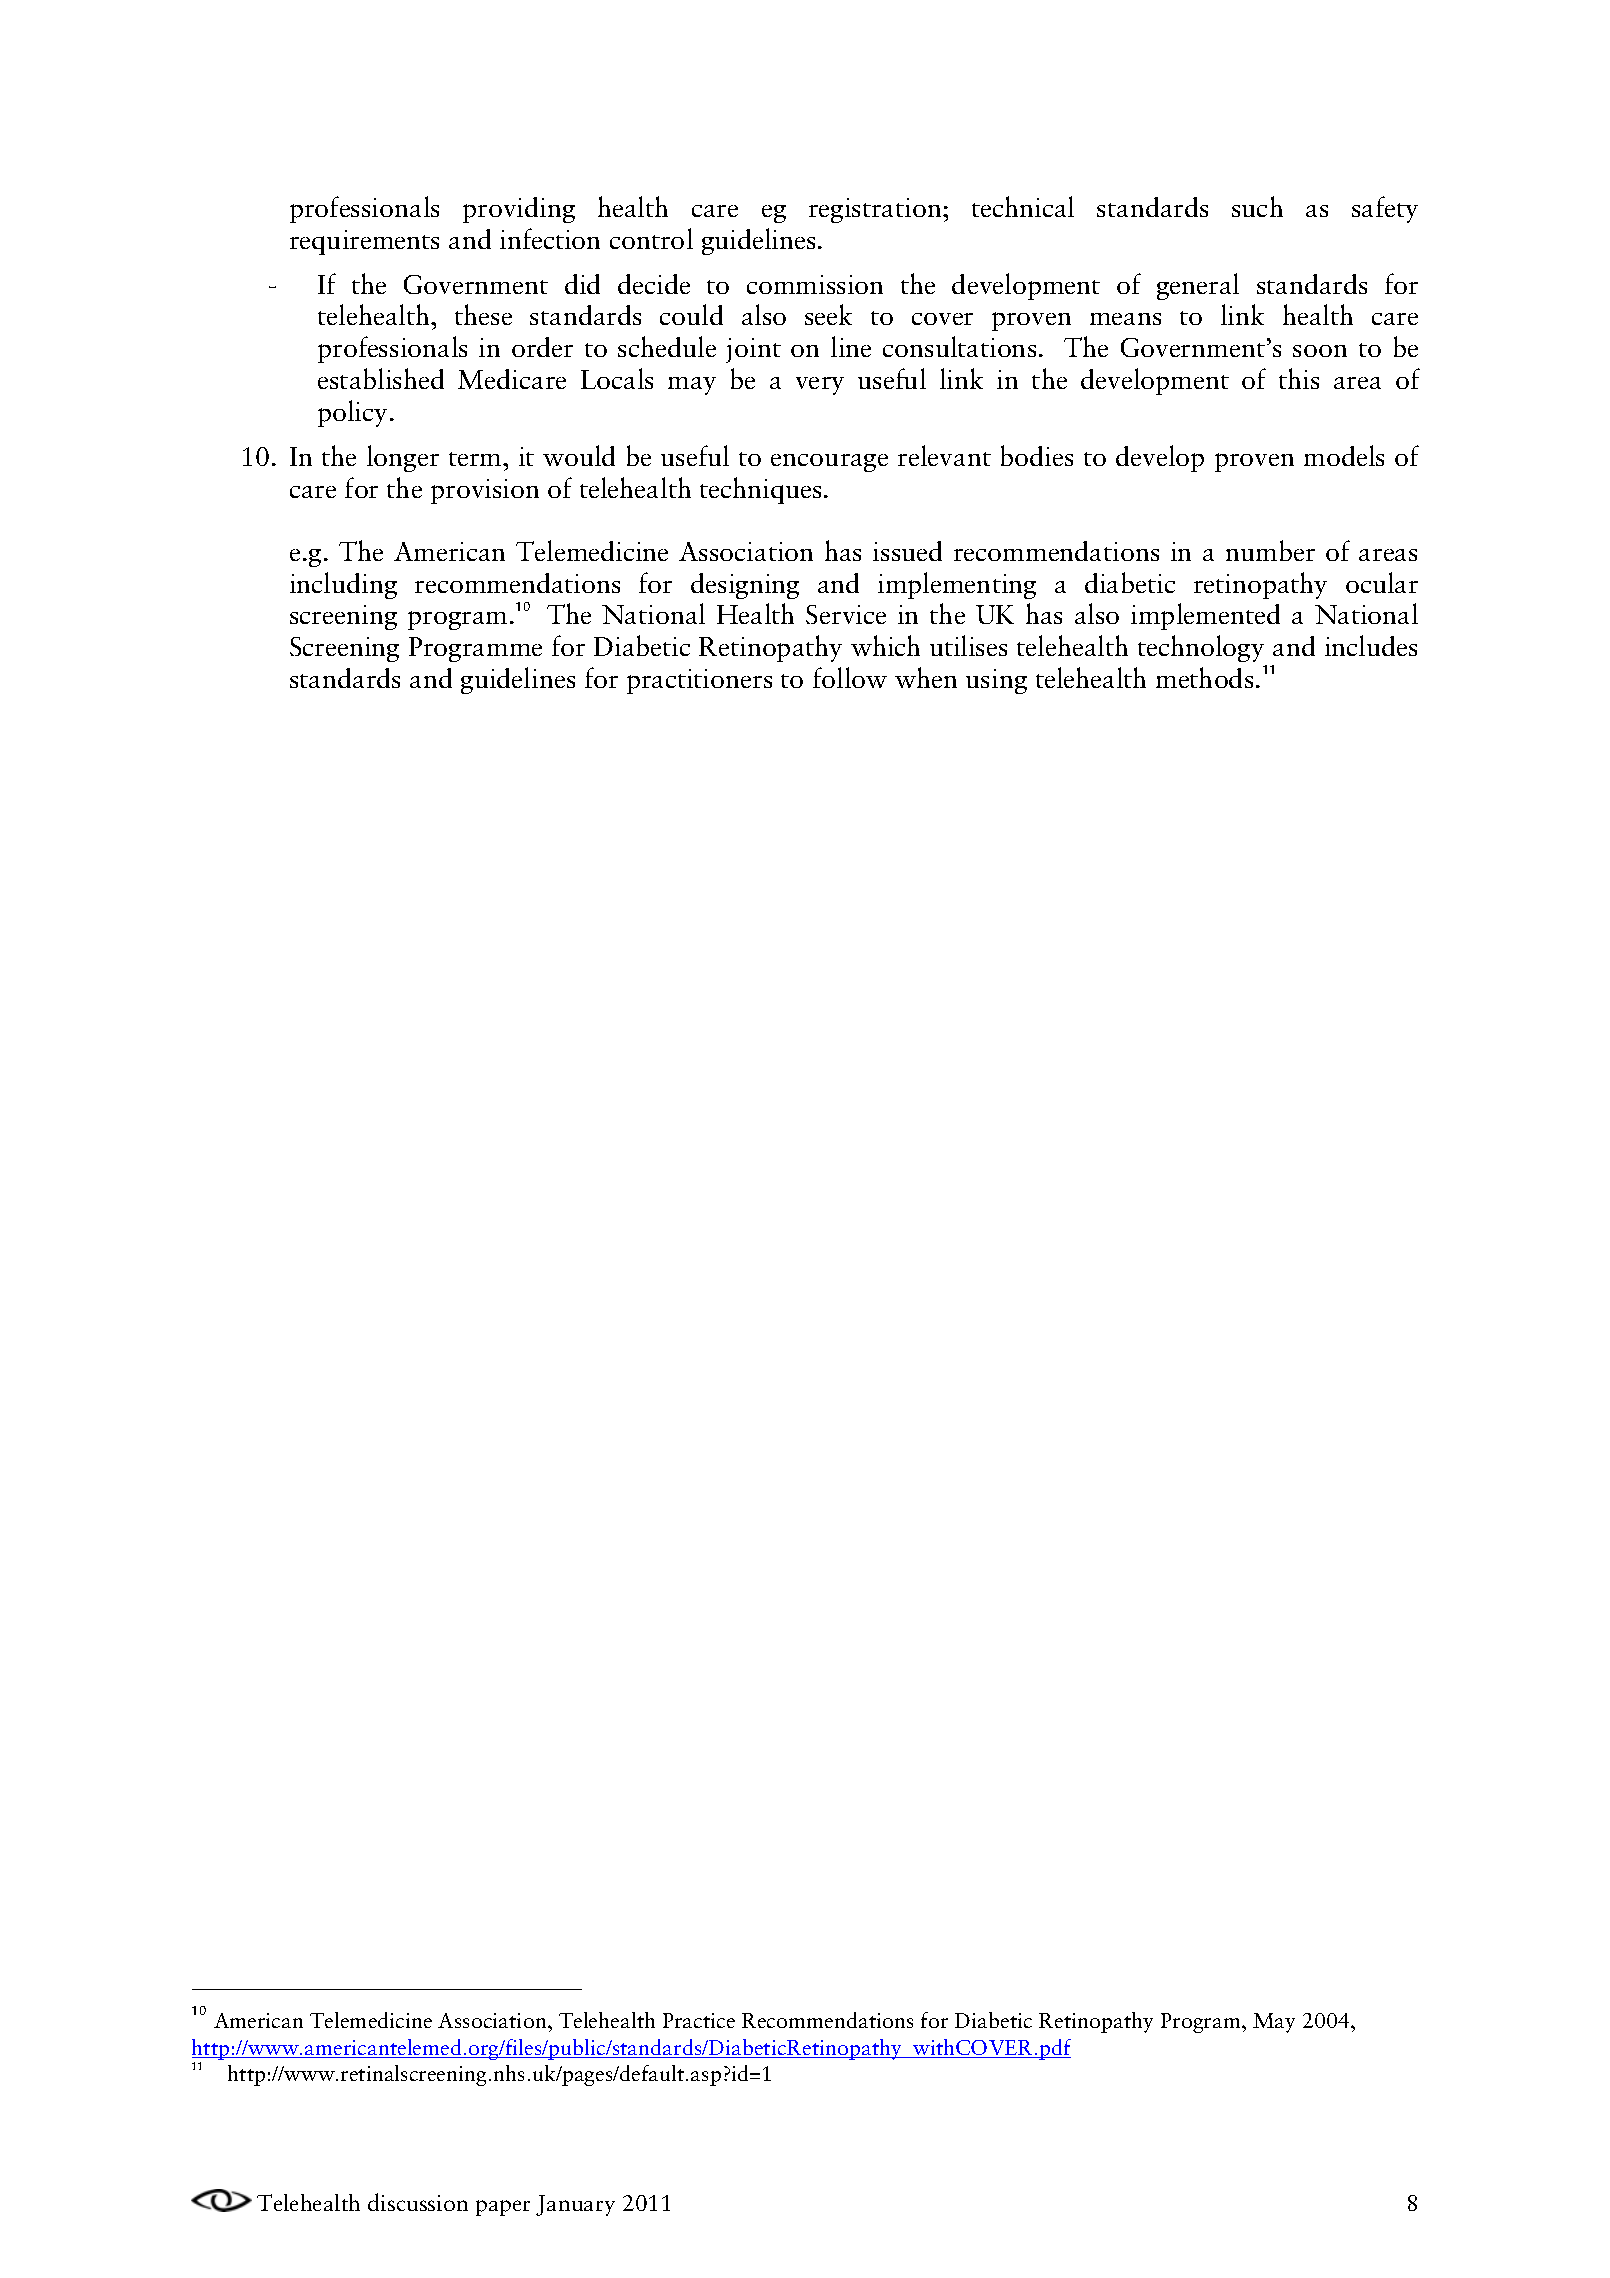 The image size is (1610, 2278). Describe the element at coordinates (885, 645) in the page. I see `which` at that location.
